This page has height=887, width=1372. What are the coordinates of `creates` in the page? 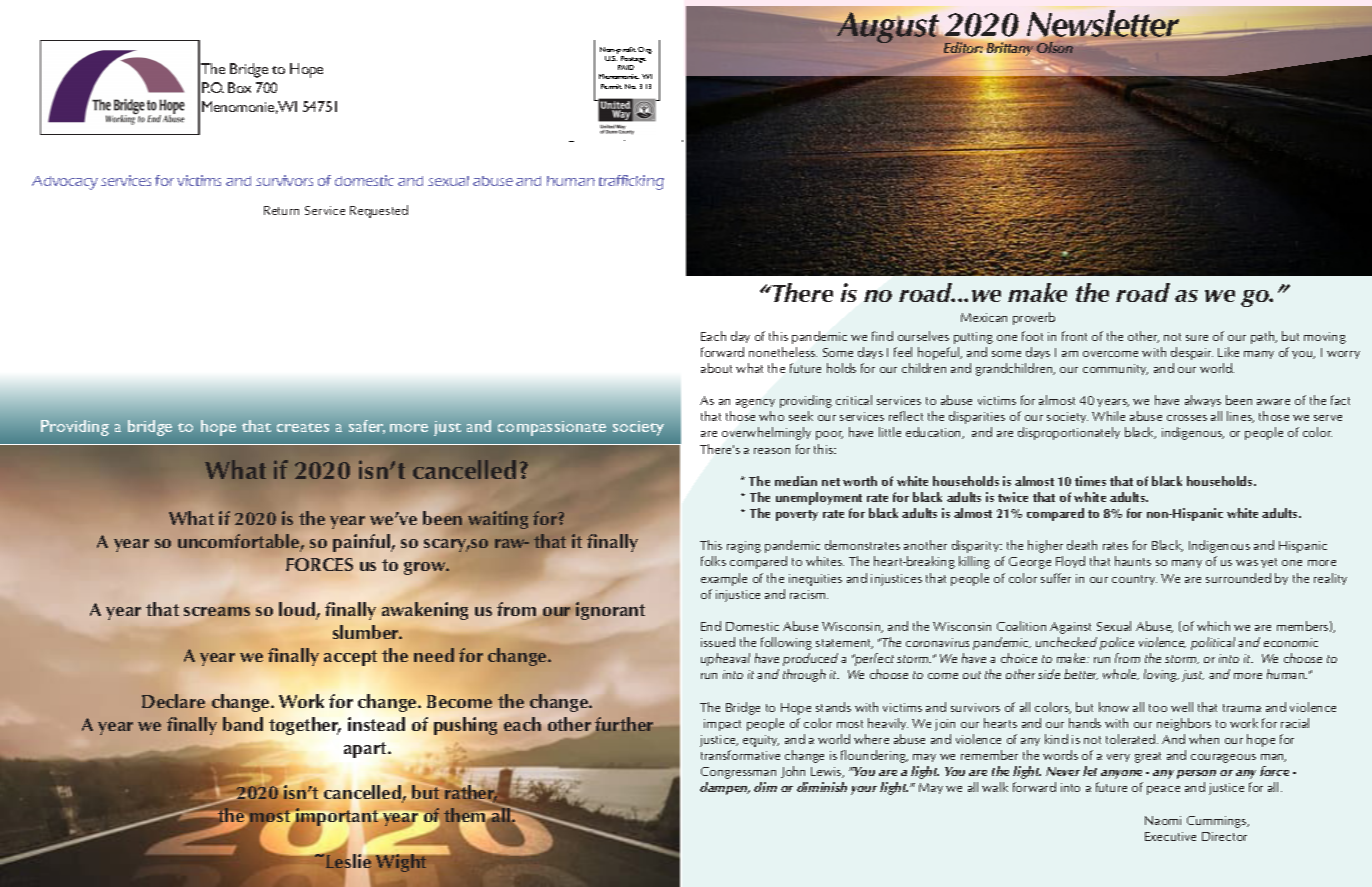 It's located at (303, 427).
